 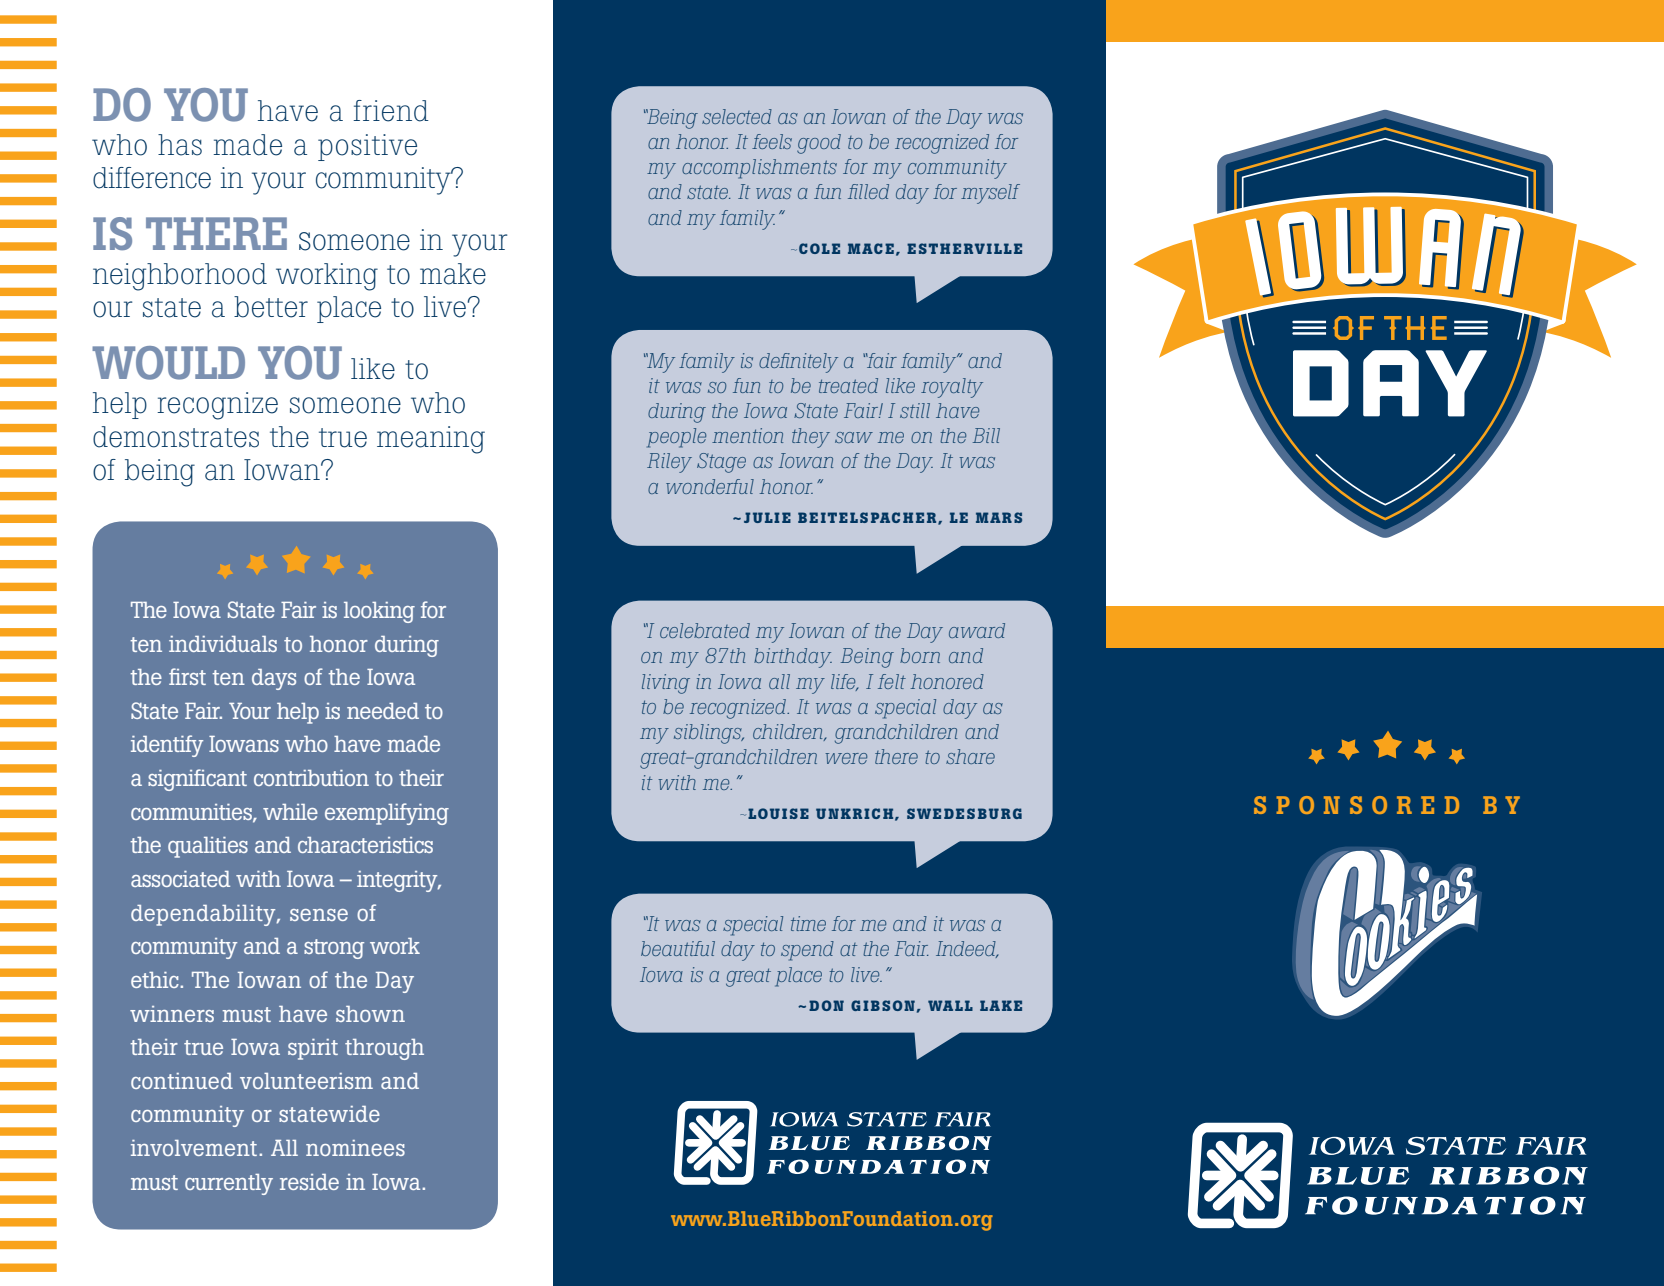 What do you see at coordinates (772, 141) in the screenshot?
I see `feels` at bounding box center [772, 141].
